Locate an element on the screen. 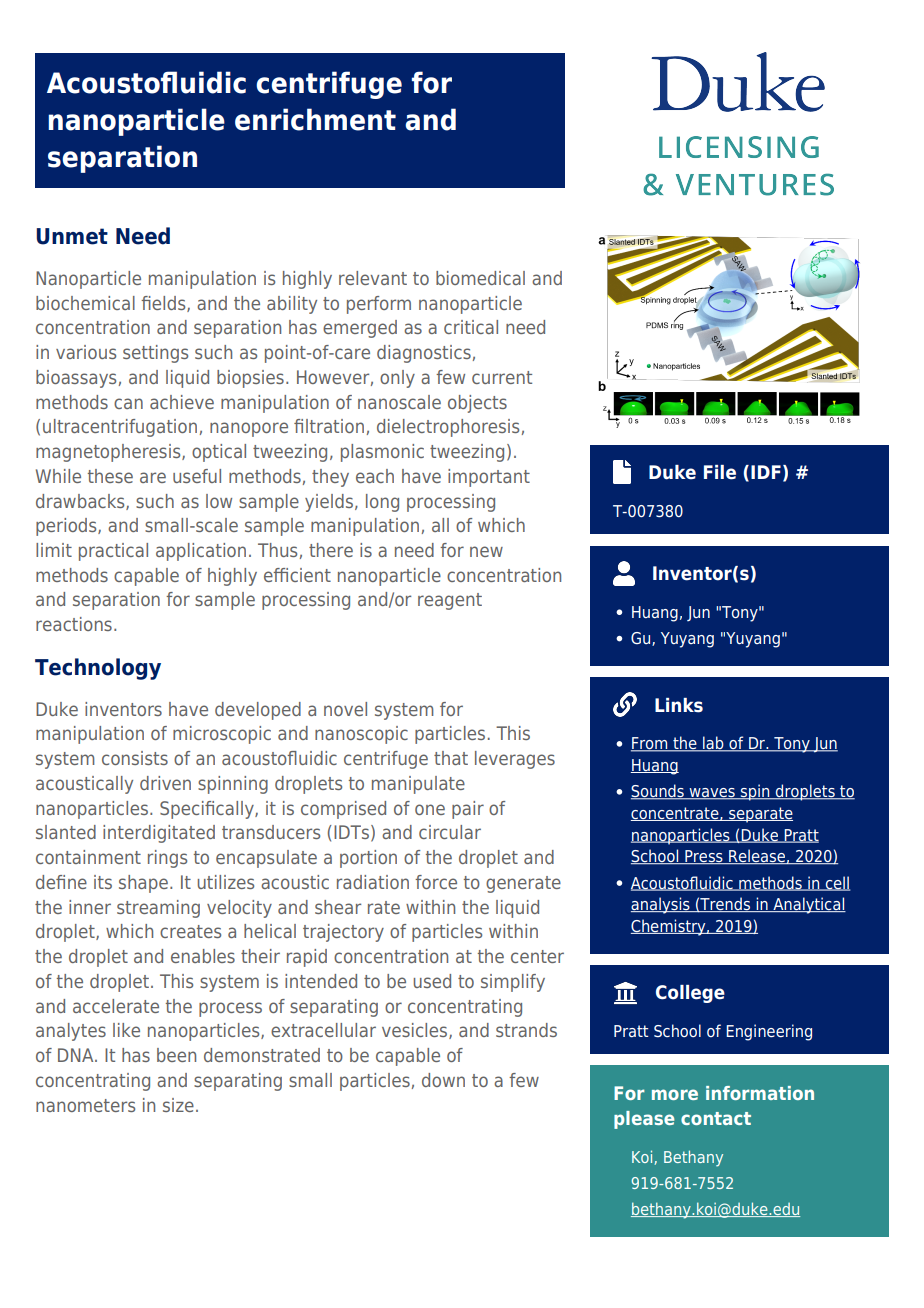 This screenshot has height=1308, width=924. reactions is located at coordinates (74, 624).
